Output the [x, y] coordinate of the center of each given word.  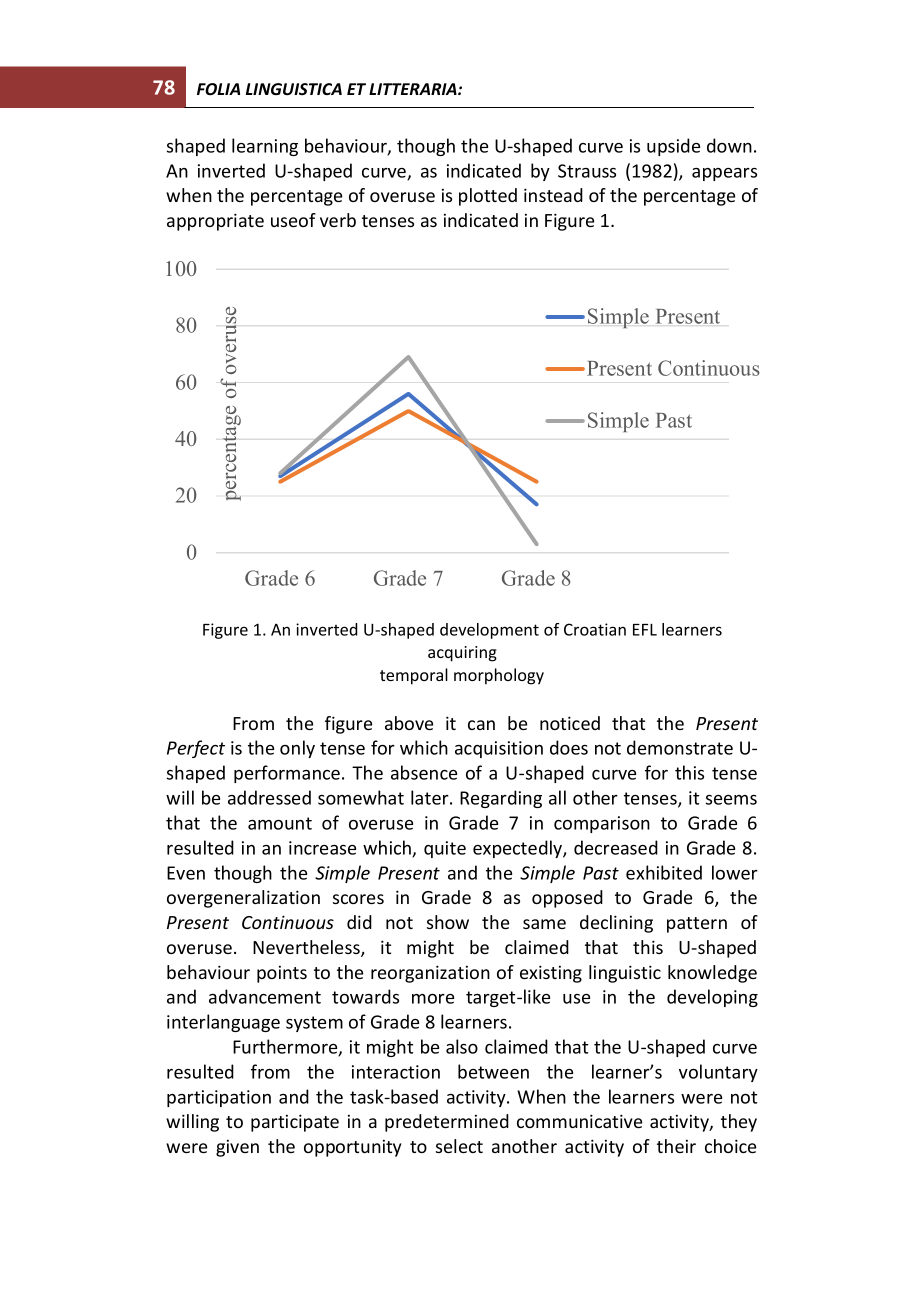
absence [424, 772]
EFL [645, 629]
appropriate [215, 222]
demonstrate [680, 747]
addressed [269, 797]
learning [265, 147]
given [237, 1148]
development [489, 631]
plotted [488, 197]
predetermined [447, 1123]
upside [673, 147]
